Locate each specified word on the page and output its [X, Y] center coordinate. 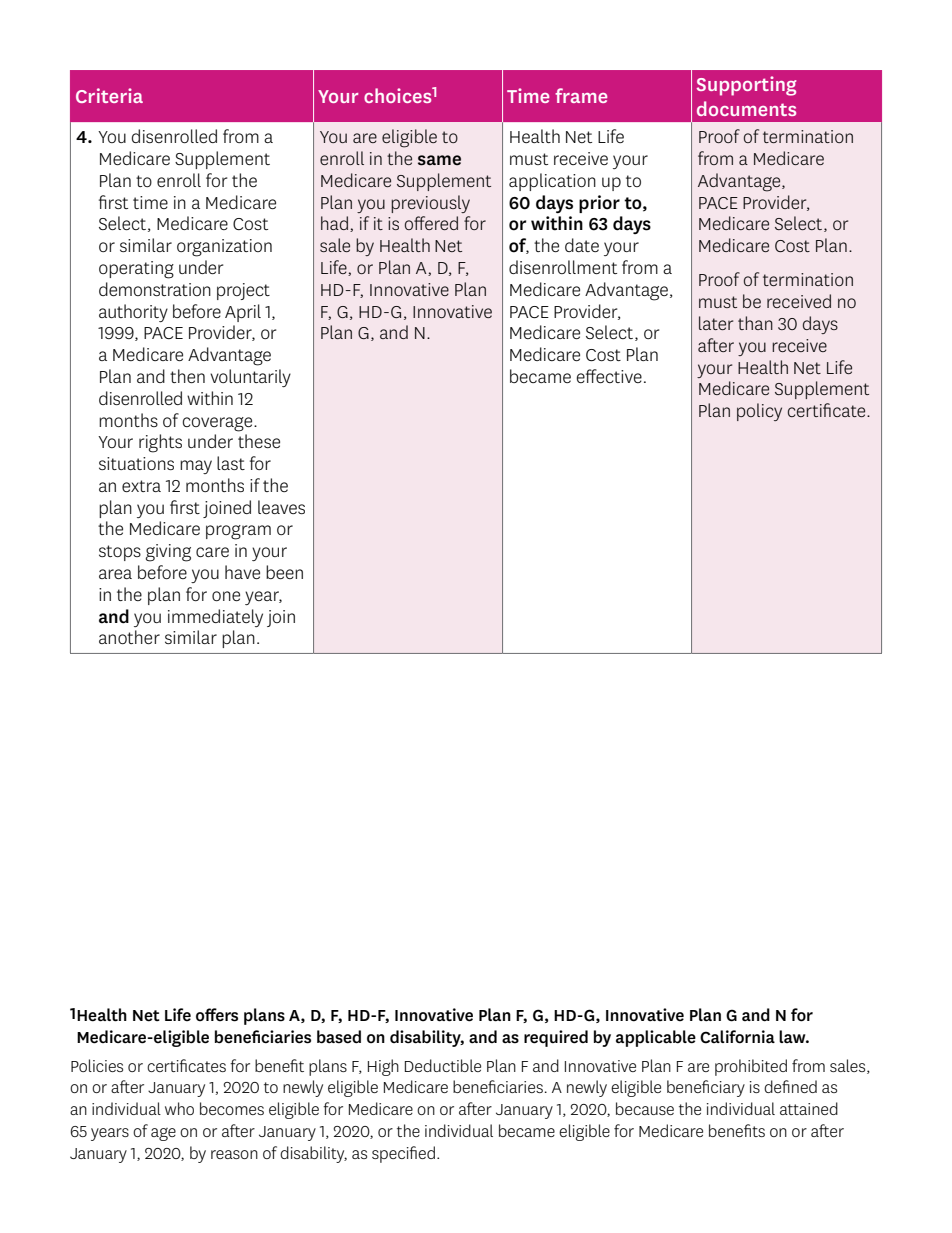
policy [759, 412]
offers [217, 1015]
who [179, 1108]
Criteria [109, 95]
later [716, 323]
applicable [656, 1038]
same [439, 160]
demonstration [155, 289]
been [284, 572]
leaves [281, 507]
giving [168, 553]
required [556, 1038]
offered [431, 223]
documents [746, 108]
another [129, 637]
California [737, 1037]
